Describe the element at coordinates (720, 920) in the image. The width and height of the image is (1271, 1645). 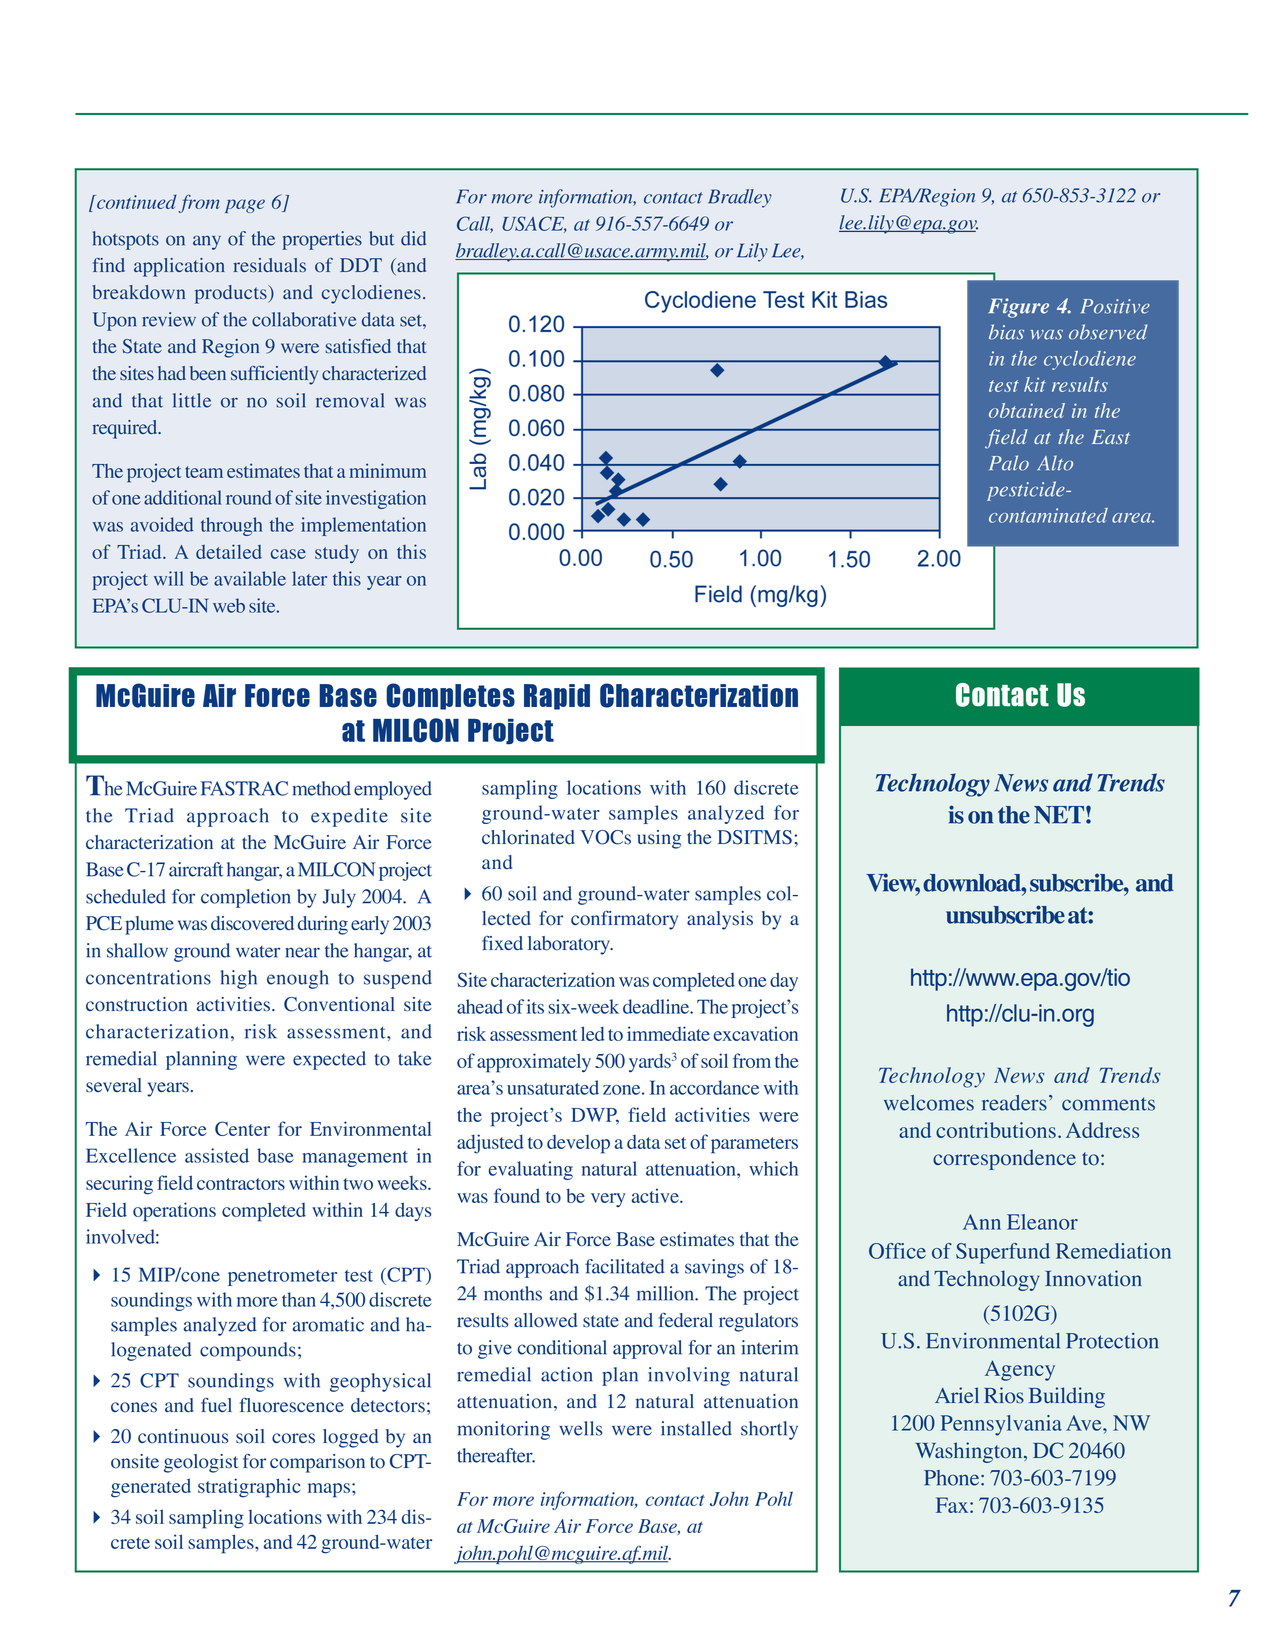
I see `analysis` at that location.
